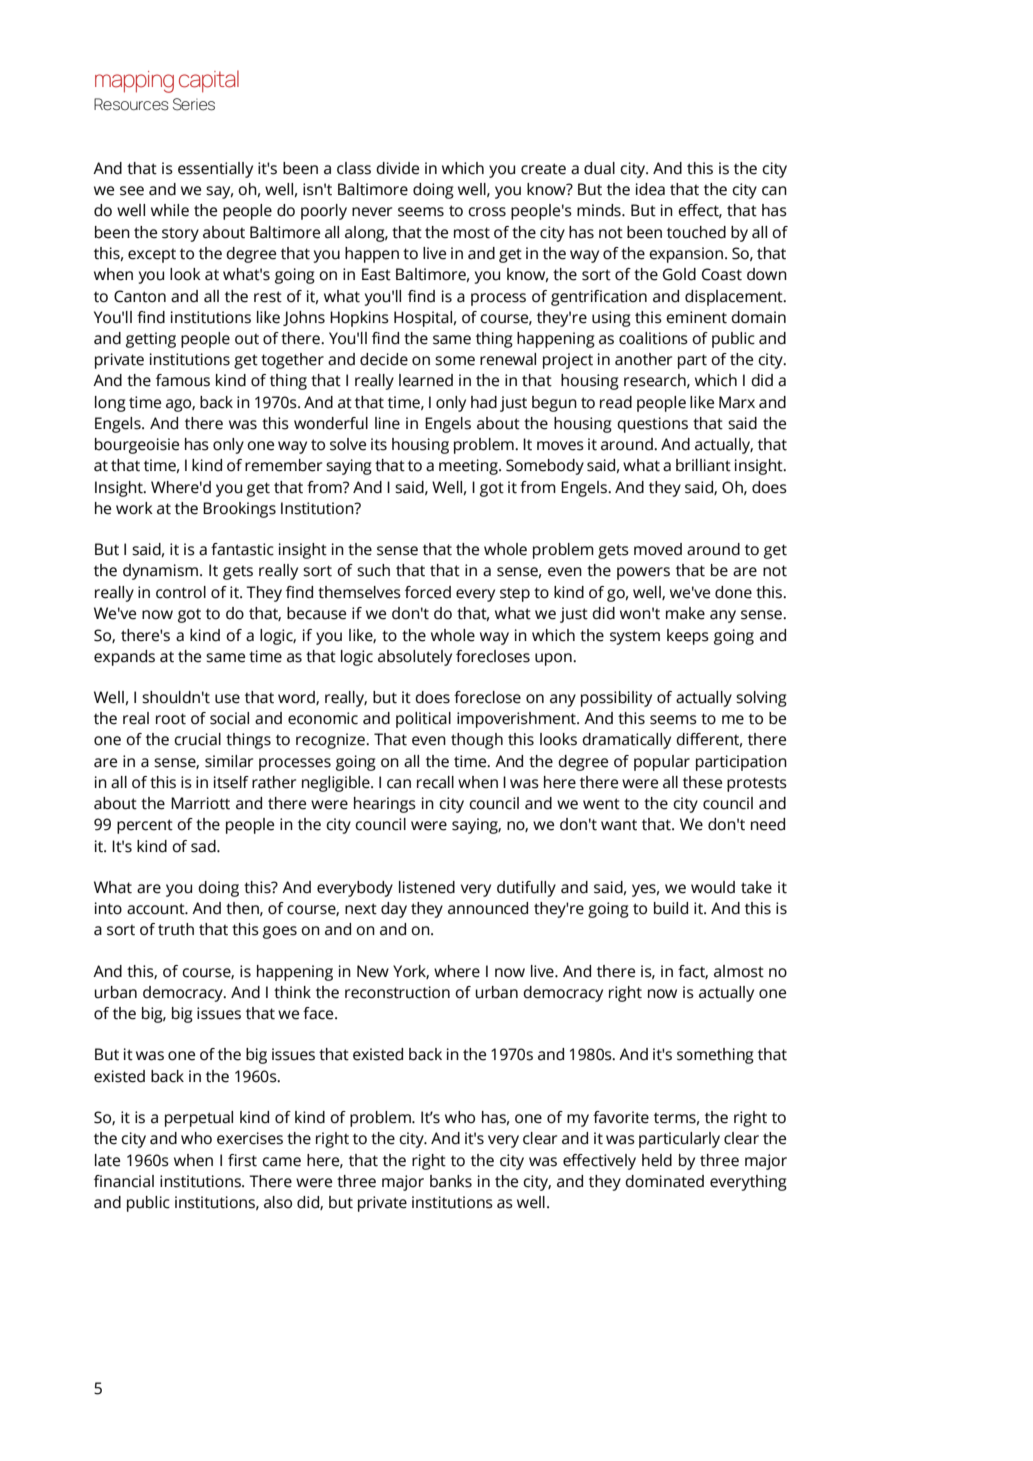  What do you see at coordinates (650, 189) in the screenshot?
I see `idea` at bounding box center [650, 189].
